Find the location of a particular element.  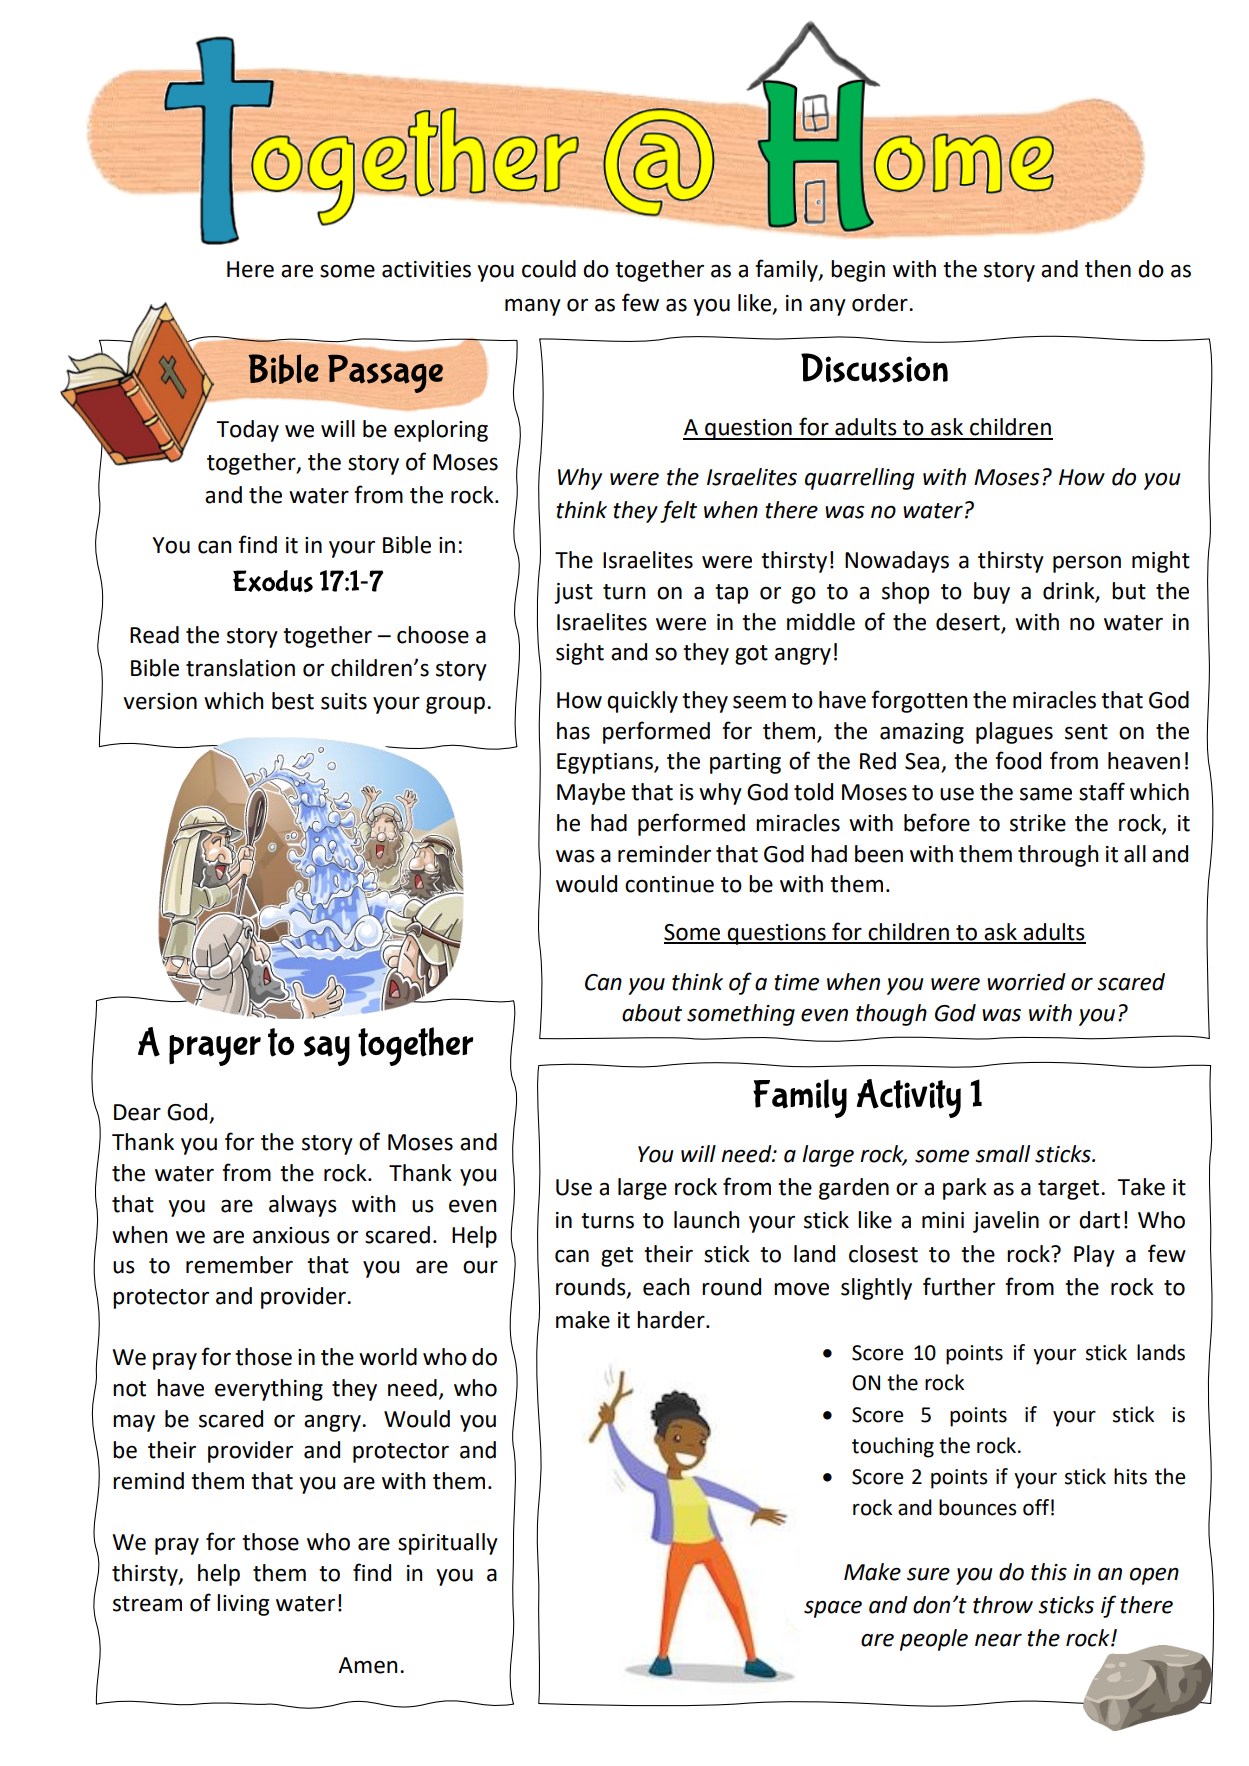

then is located at coordinates (1108, 269).
